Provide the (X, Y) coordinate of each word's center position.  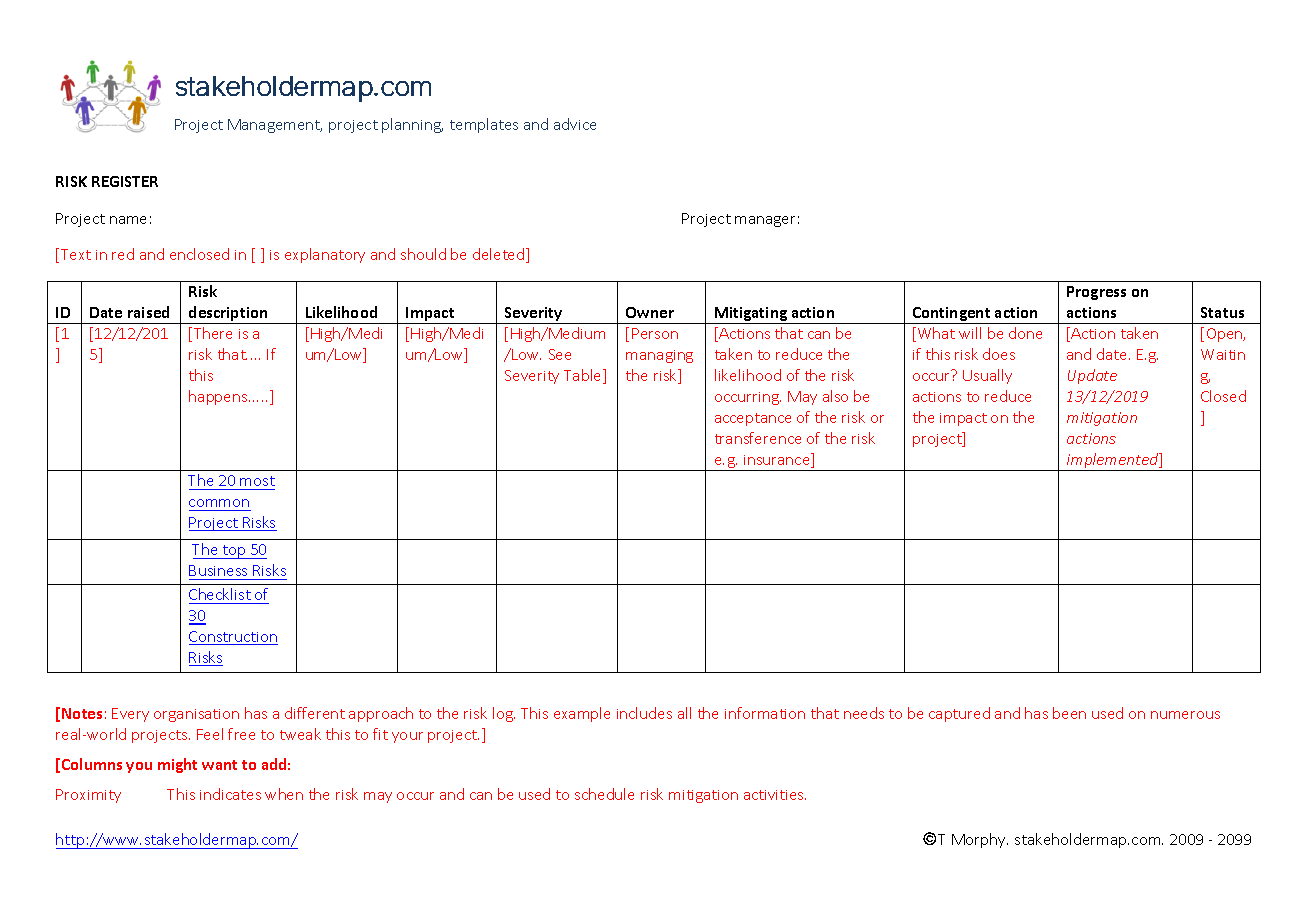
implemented (1113, 462)
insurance (778, 460)
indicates (230, 794)
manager (765, 221)
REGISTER (125, 181)
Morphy (980, 840)
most (257, 481)
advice (575, 124)
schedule (604, 794)
